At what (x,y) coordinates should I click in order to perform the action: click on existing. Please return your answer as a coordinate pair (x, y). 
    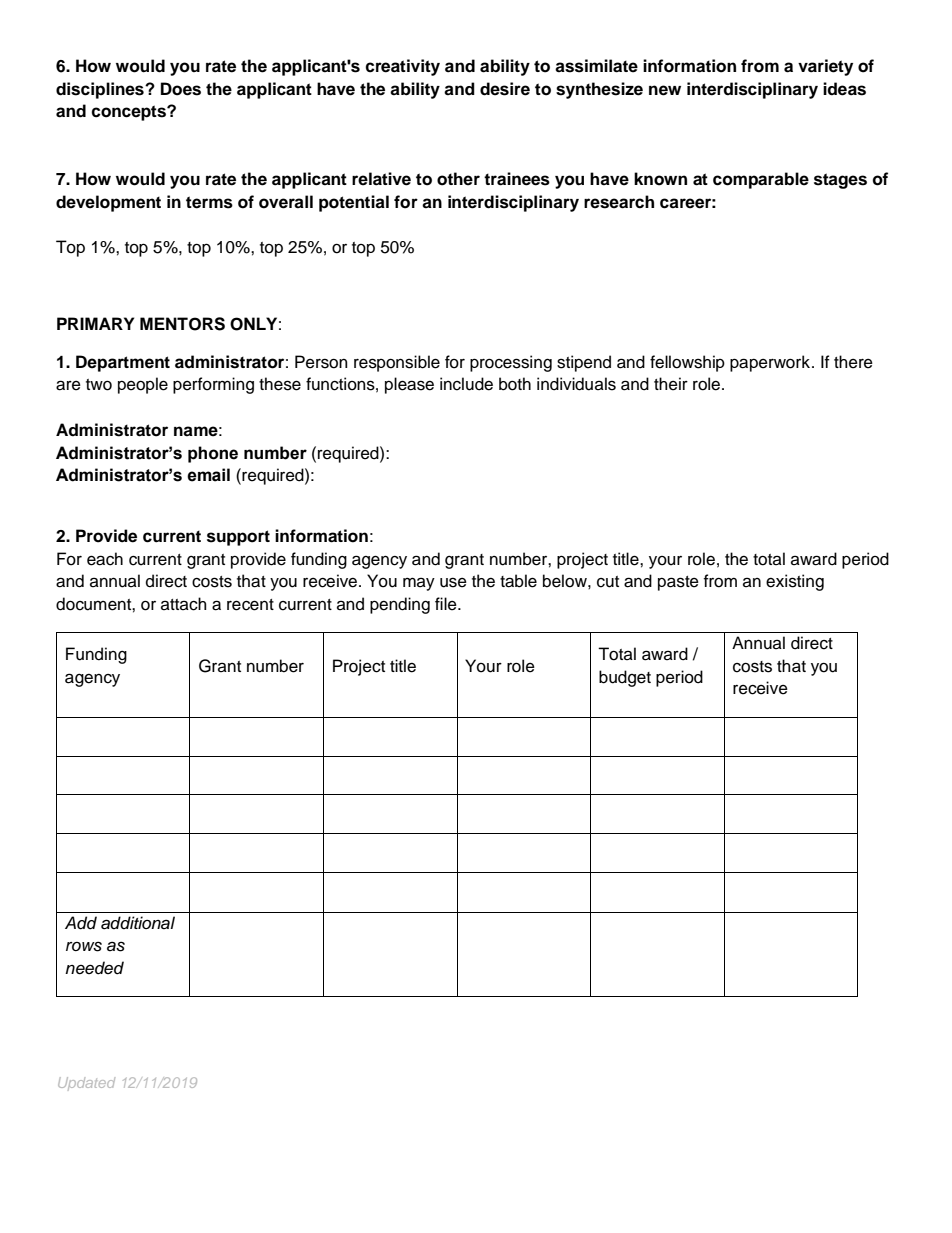
    Looking at the image, I should click on (795, 582).
